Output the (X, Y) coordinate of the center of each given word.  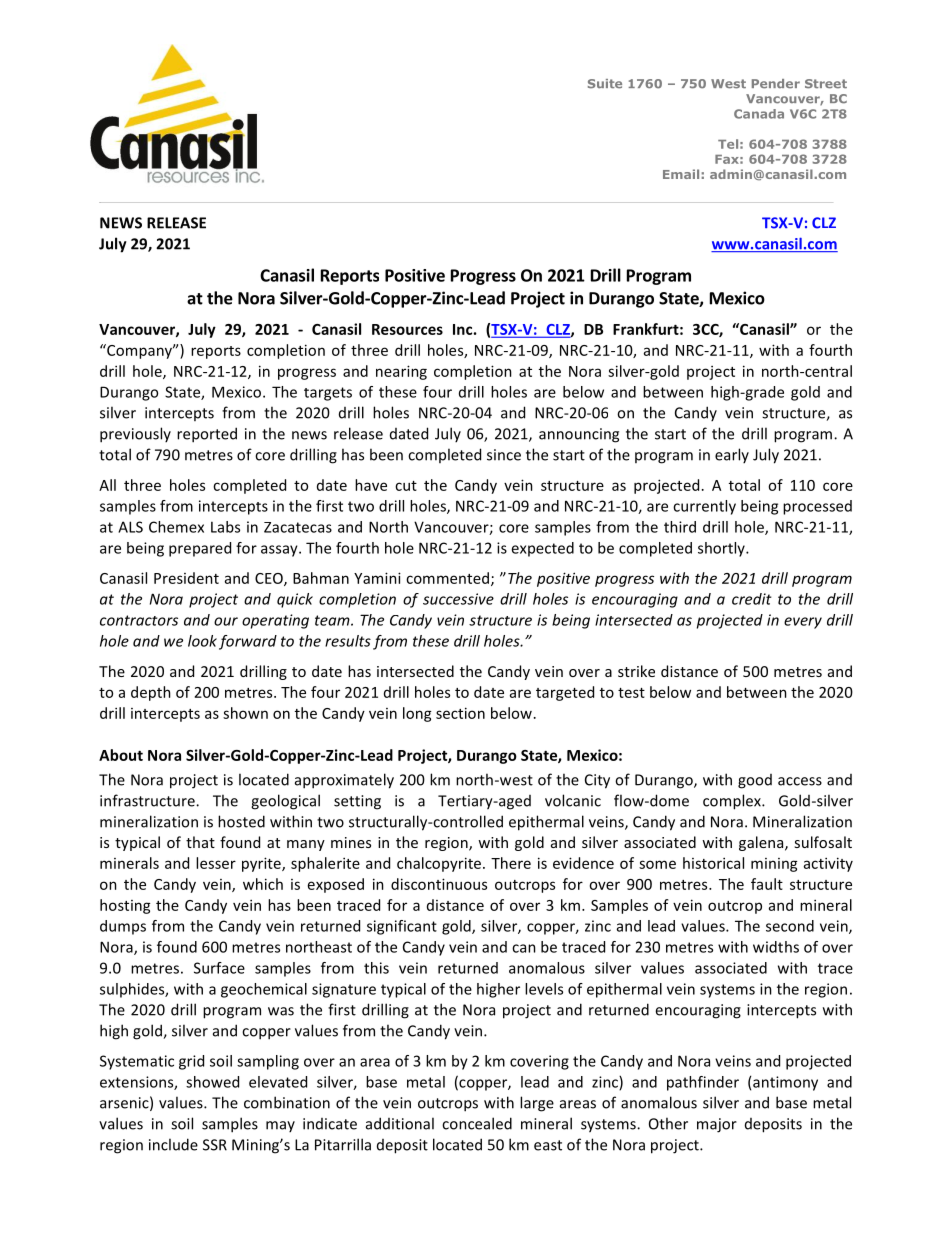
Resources (407, 329)
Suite (605, 84)
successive (458, 599)
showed (212, 1082)
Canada (759, 114)
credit (752, 599)
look (202, 641)
